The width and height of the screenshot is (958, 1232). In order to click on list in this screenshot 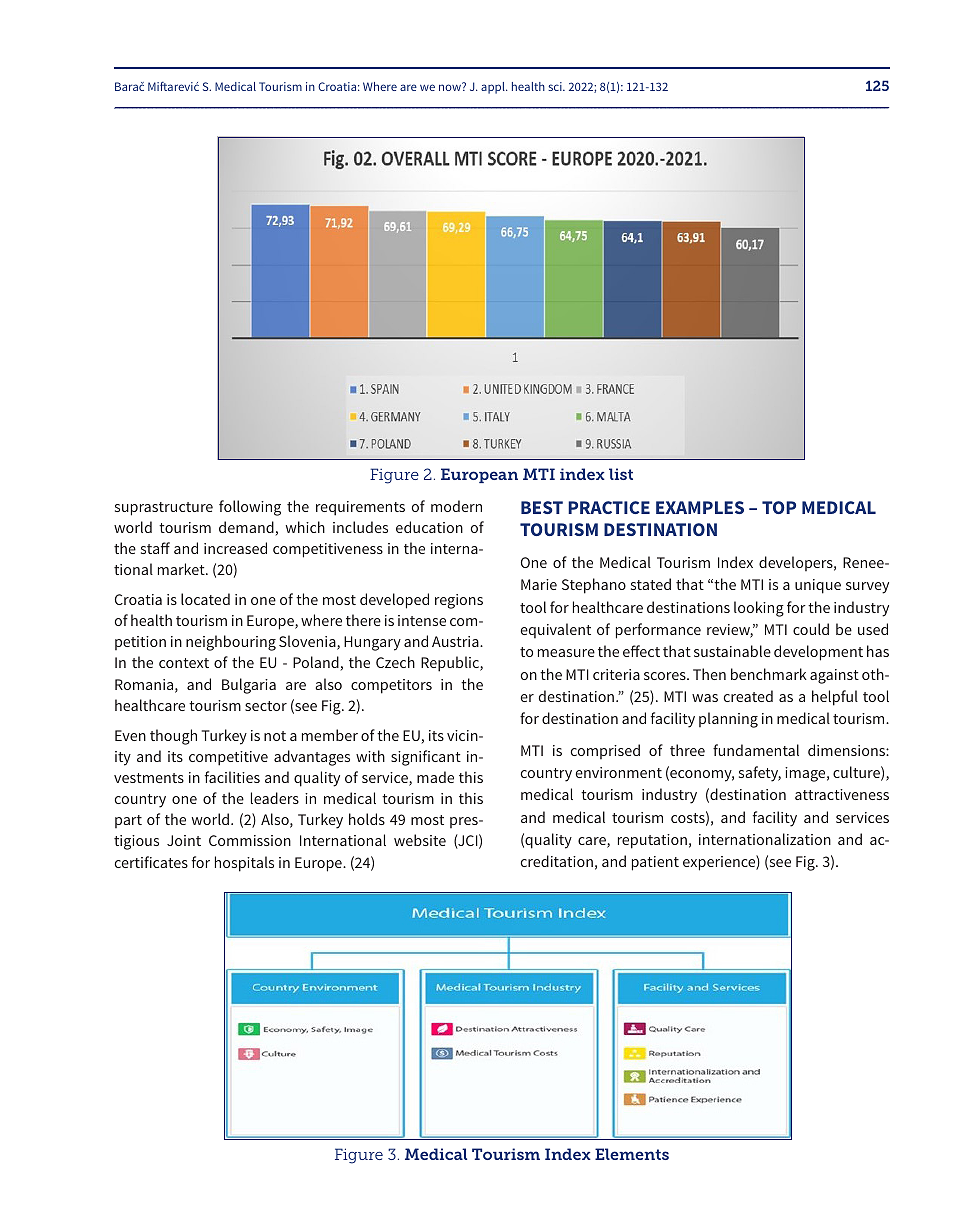, I will do `click(621, 474)`.
